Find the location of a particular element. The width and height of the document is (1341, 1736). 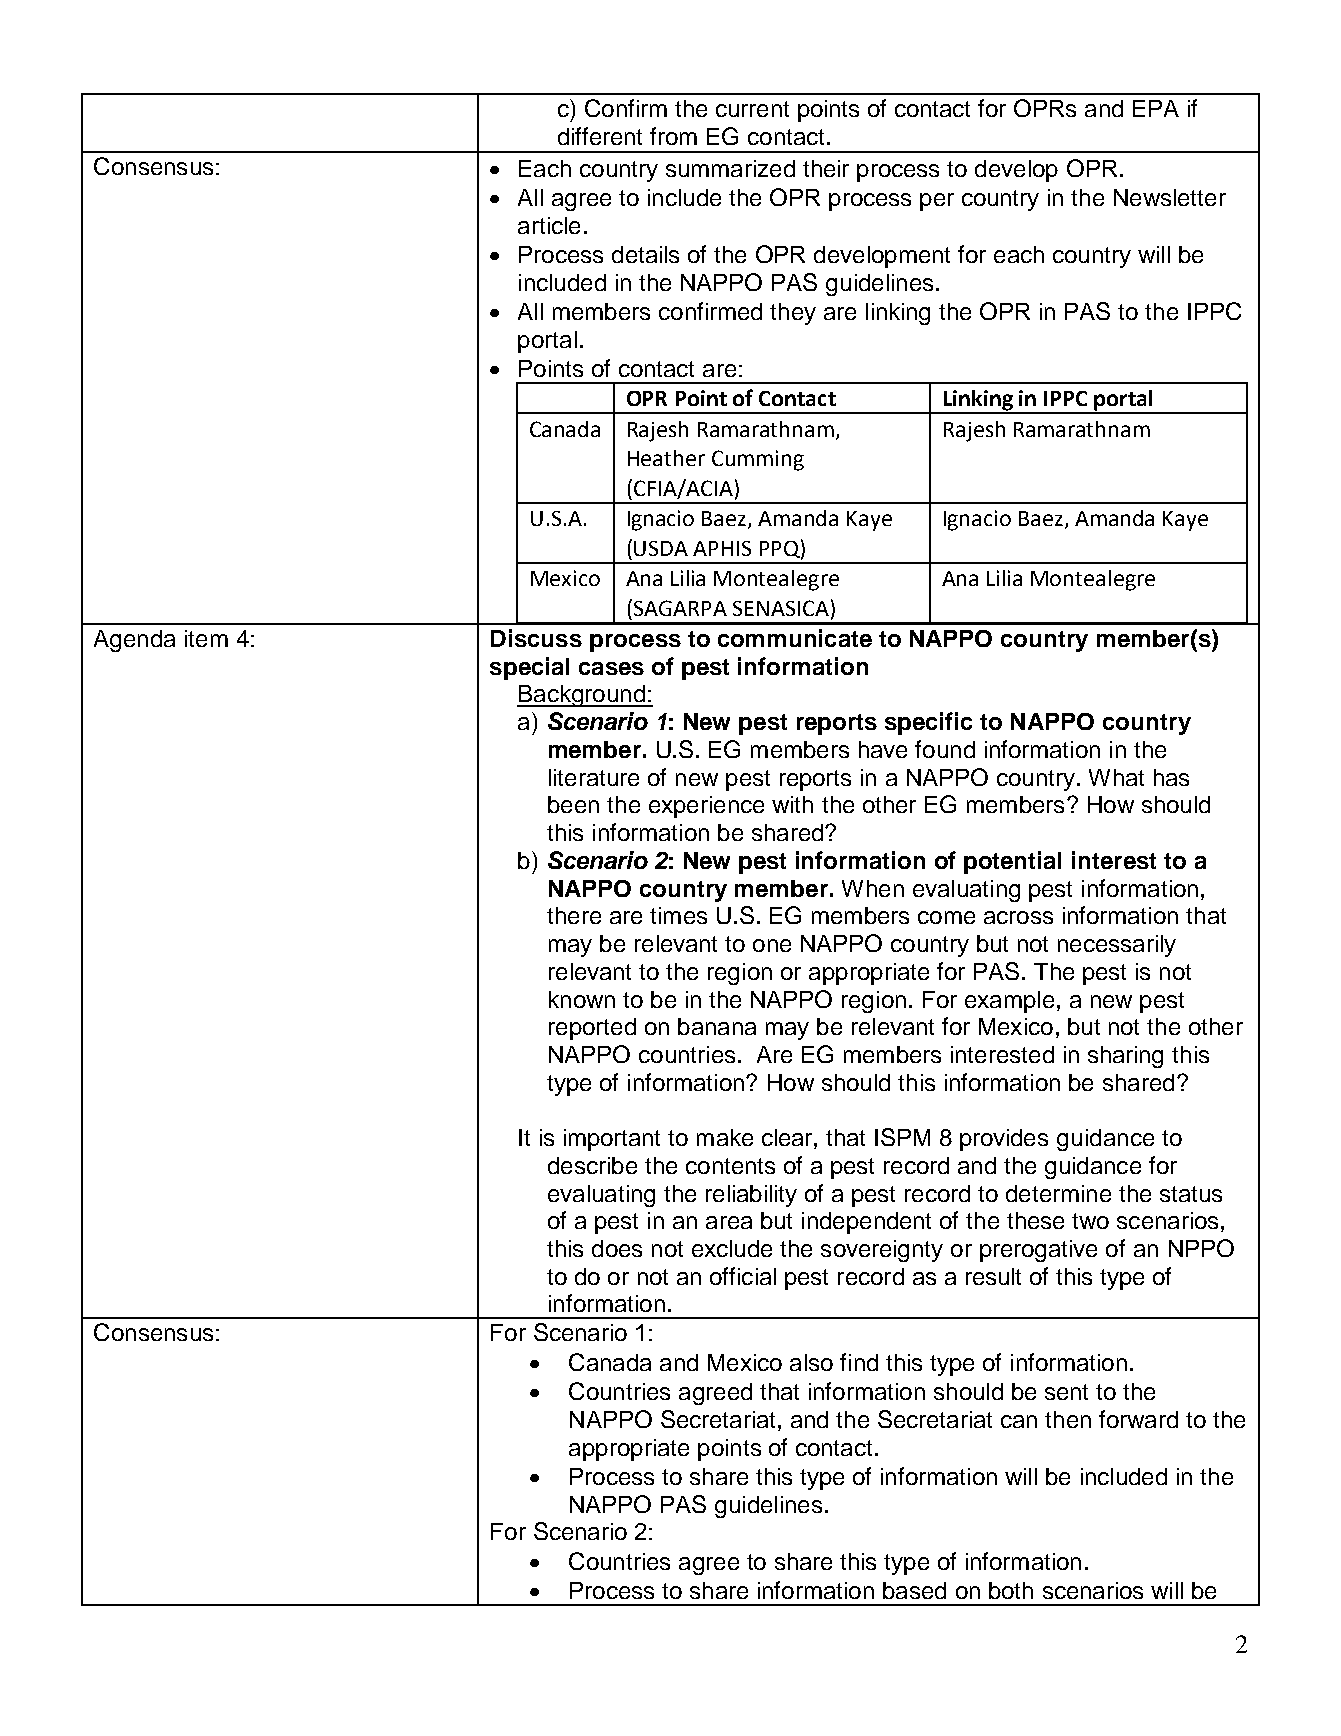

reported is located at coordinates (592, 1029).
